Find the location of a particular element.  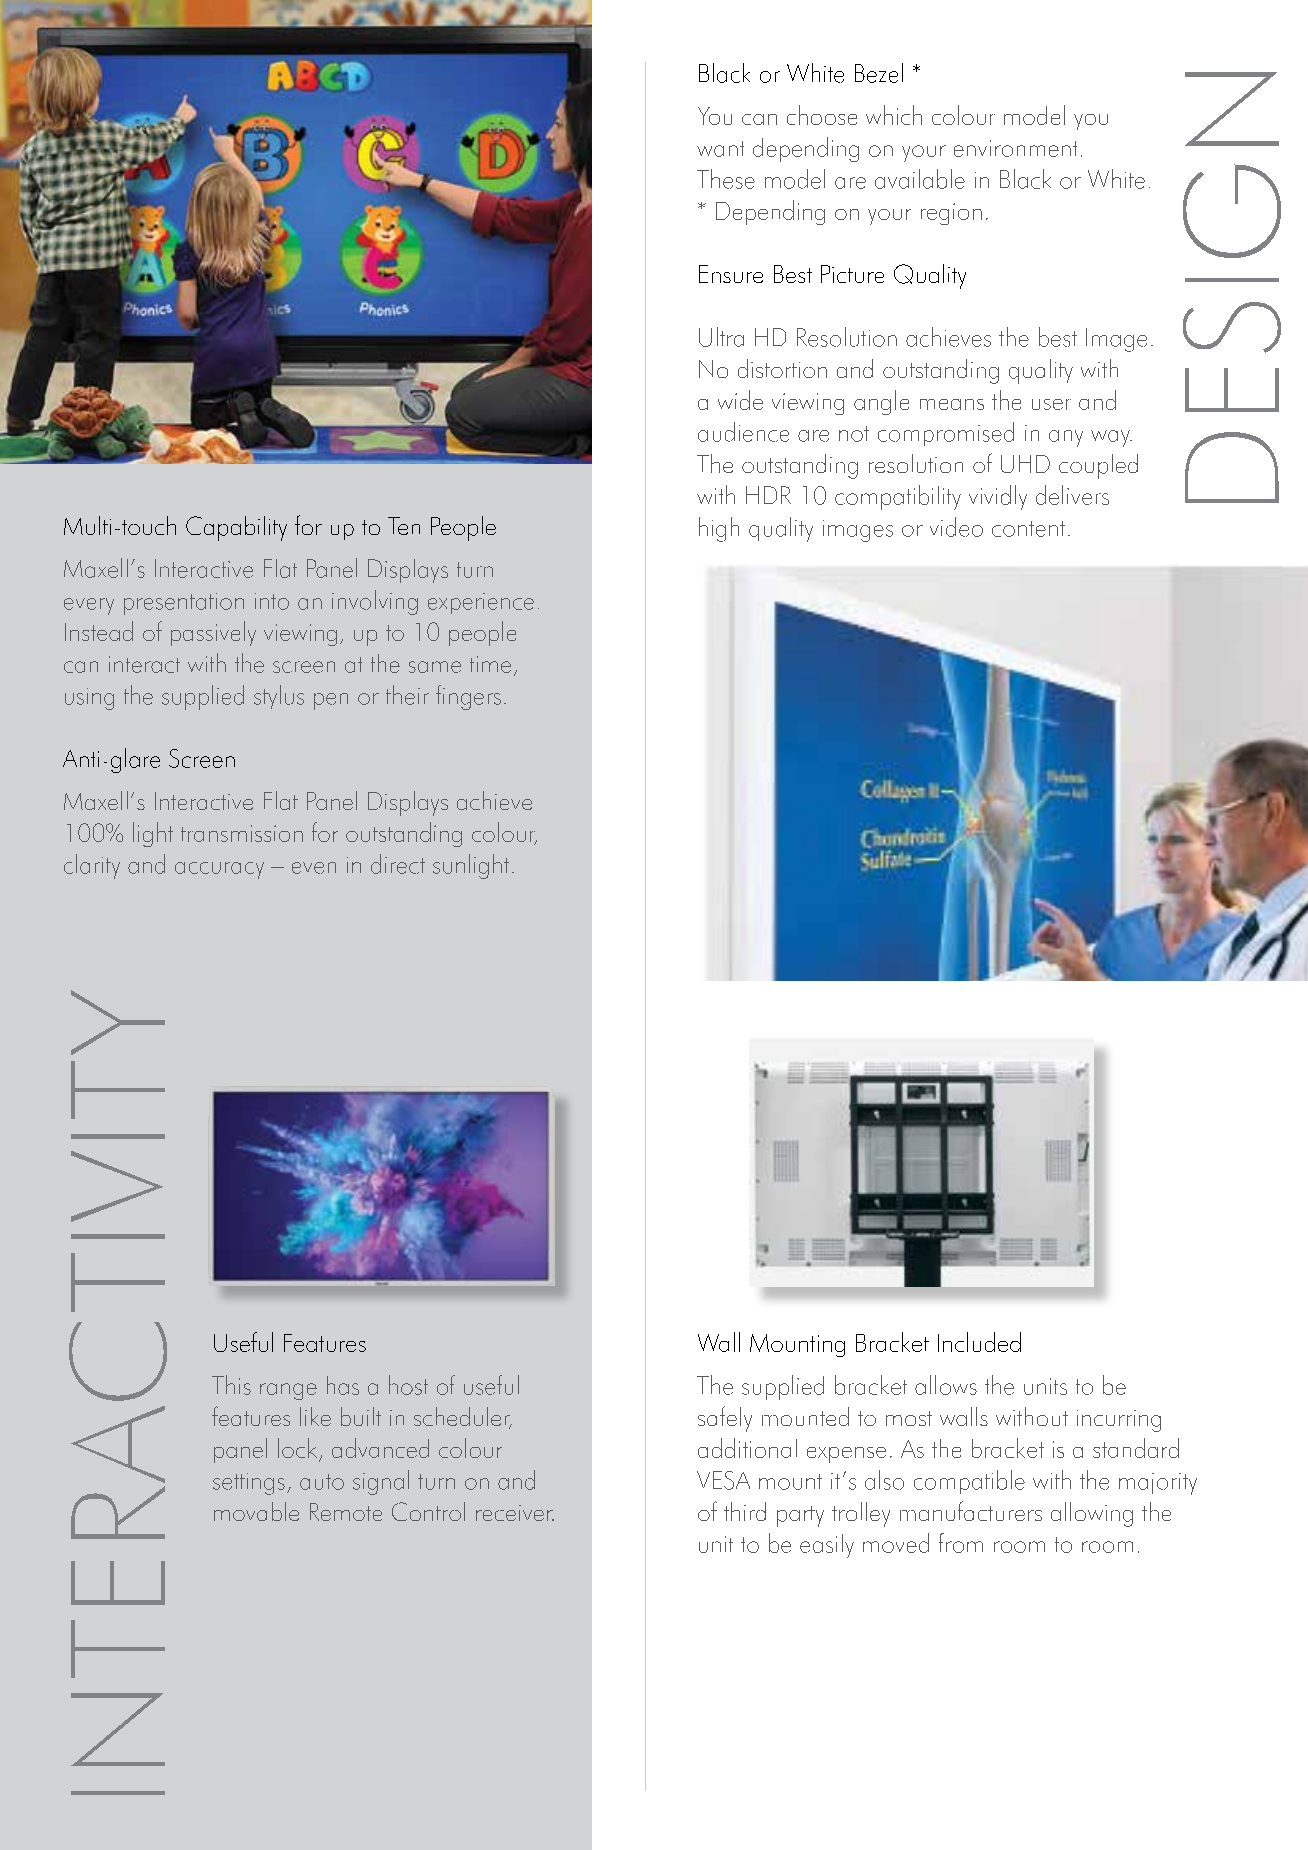

manufacturers is located at coordinates (971, 1511).
